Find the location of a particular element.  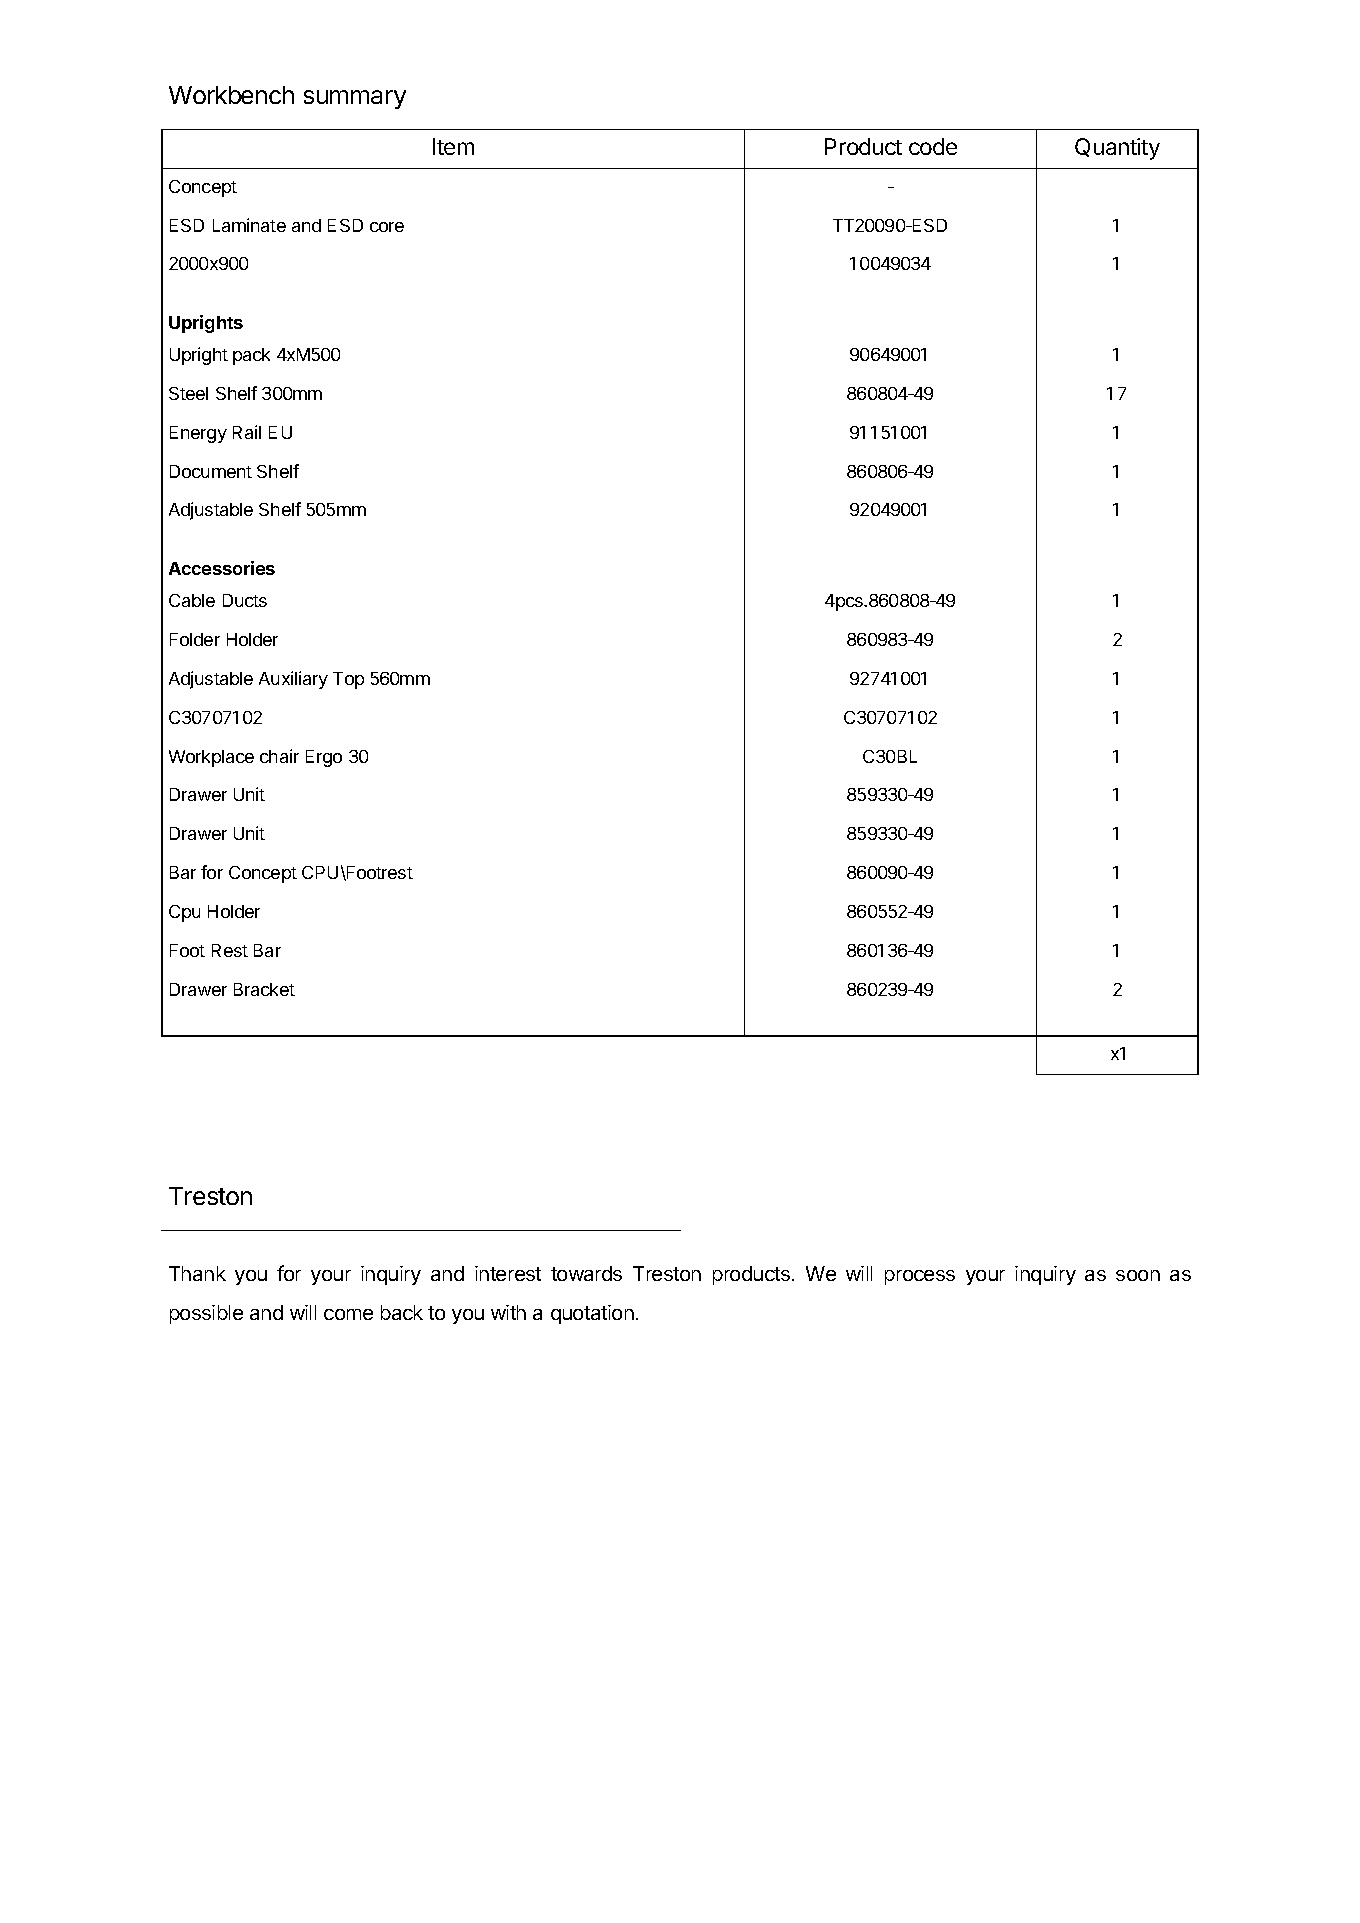

towards is located at coordinates (586, 1273).
